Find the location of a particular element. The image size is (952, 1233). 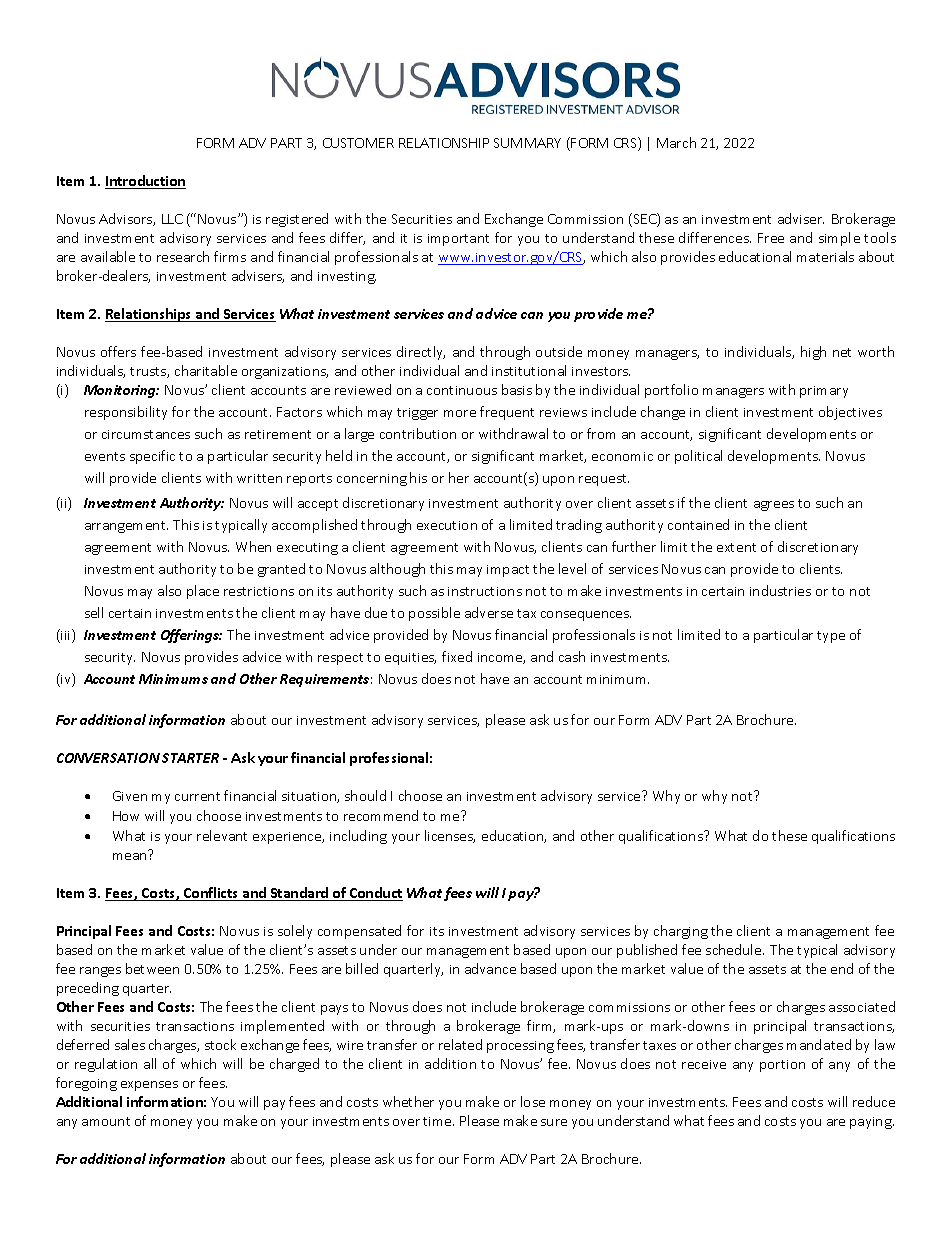

recommend is located at coordinates (381, 815).
